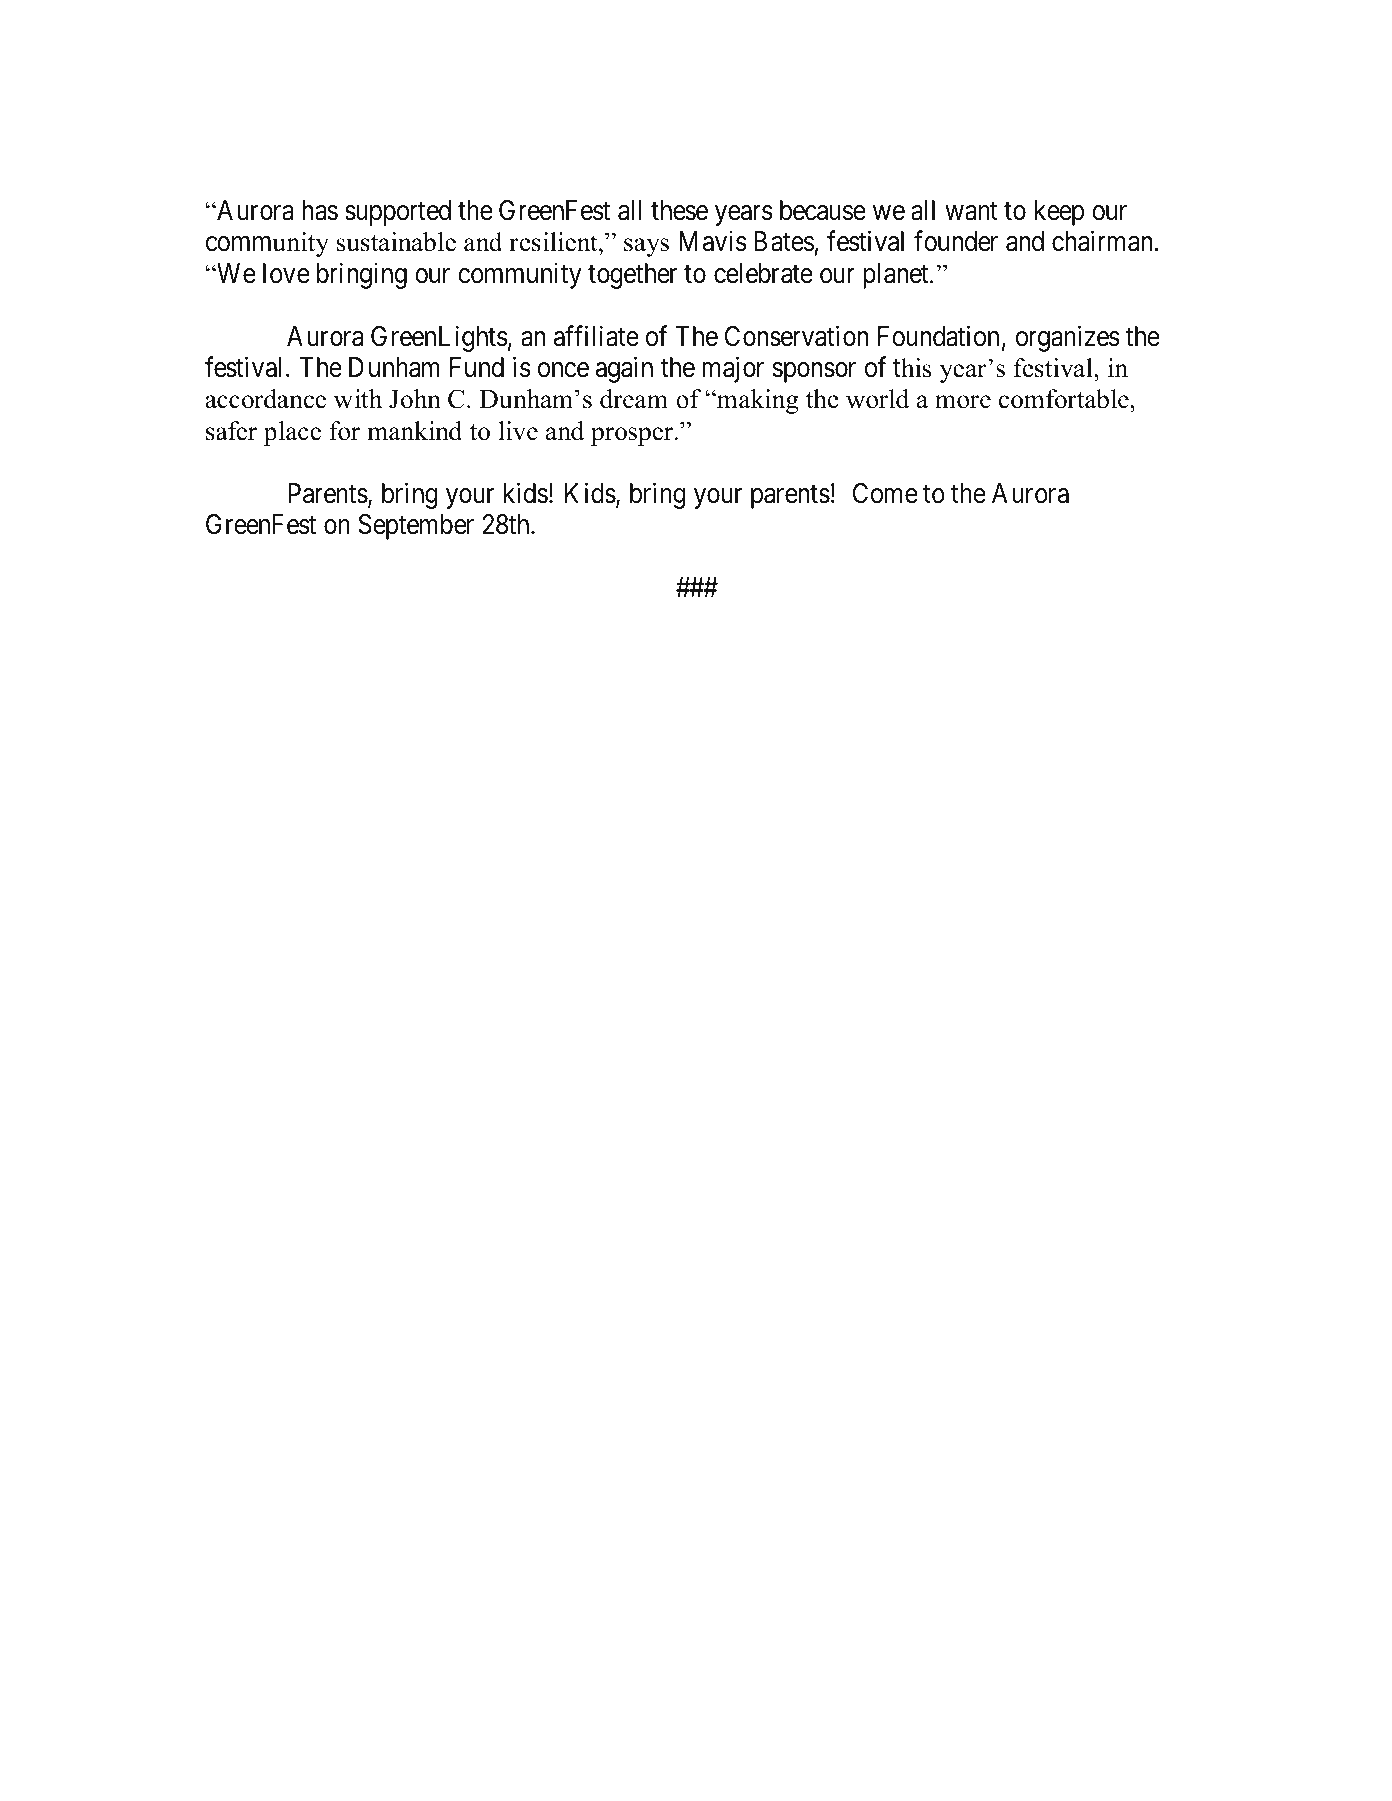 This screenshot has width=1392, height=1801. I want to click on these, so click(679, 210).
